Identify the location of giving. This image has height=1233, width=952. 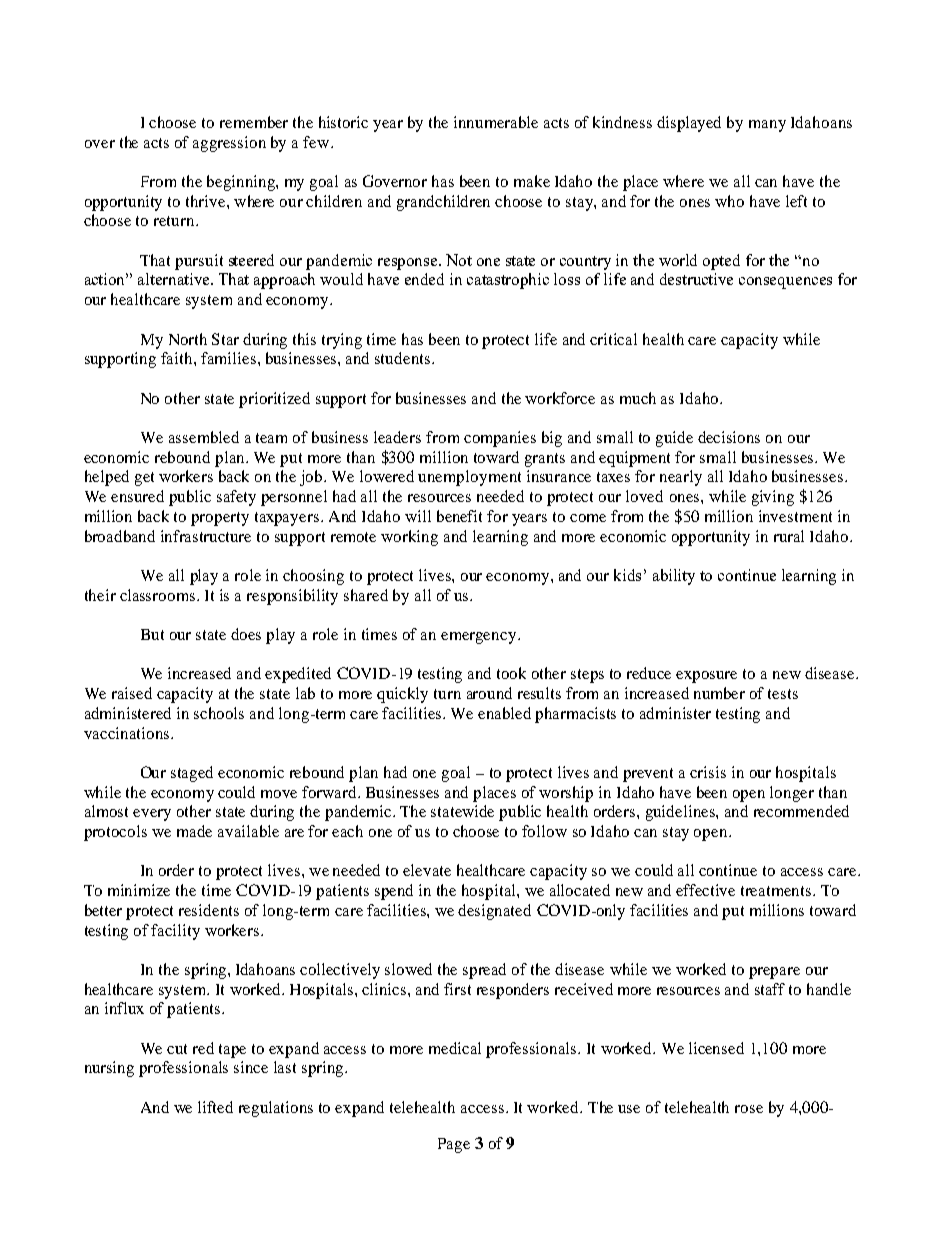
(773, 498).
